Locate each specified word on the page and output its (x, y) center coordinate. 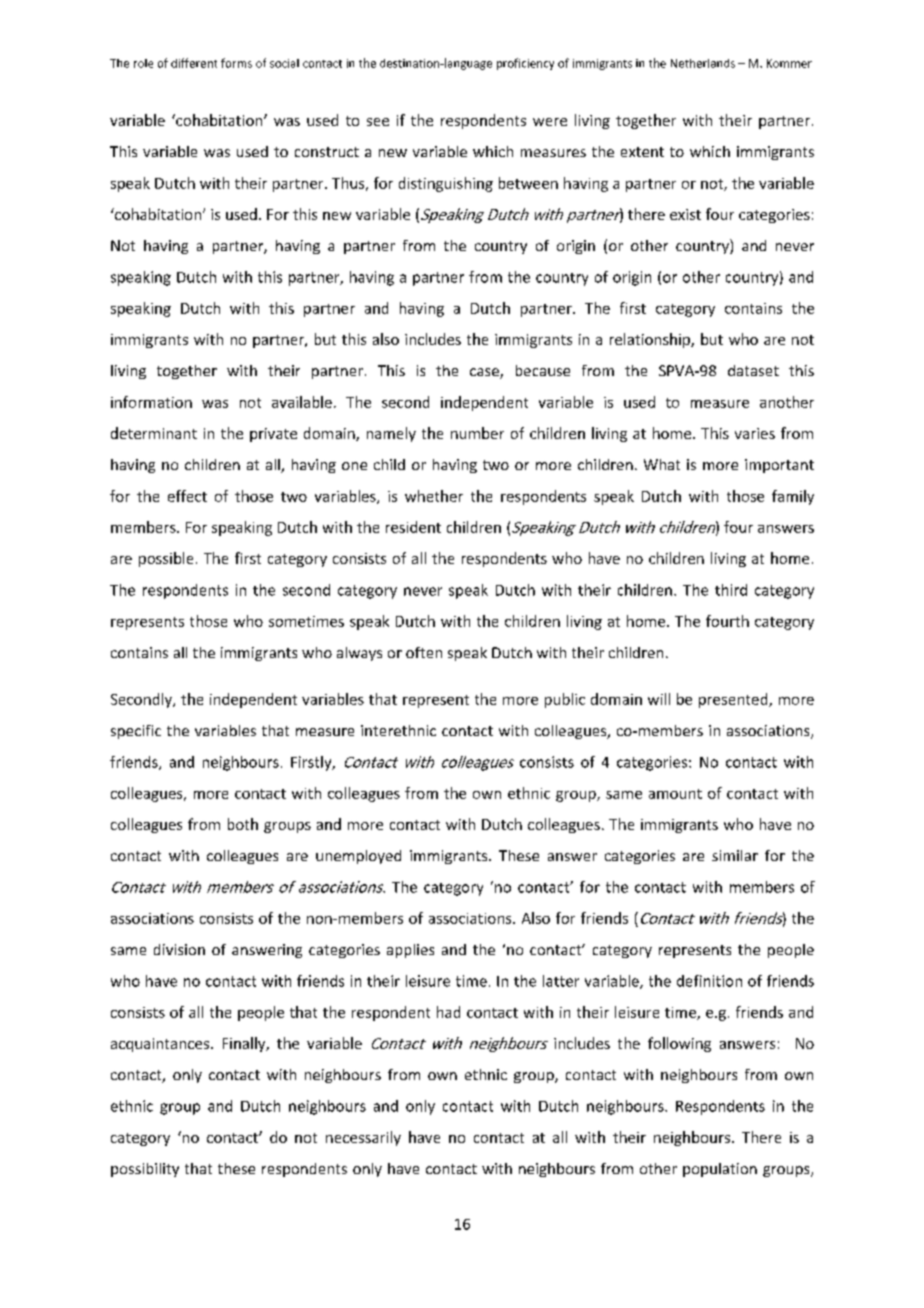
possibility (145, 1170)
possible (166, 559)
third (731, 590)
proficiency (525, 64)
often (424, 652)
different (194, 63)
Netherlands (703, 63)
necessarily (363, 1138)
